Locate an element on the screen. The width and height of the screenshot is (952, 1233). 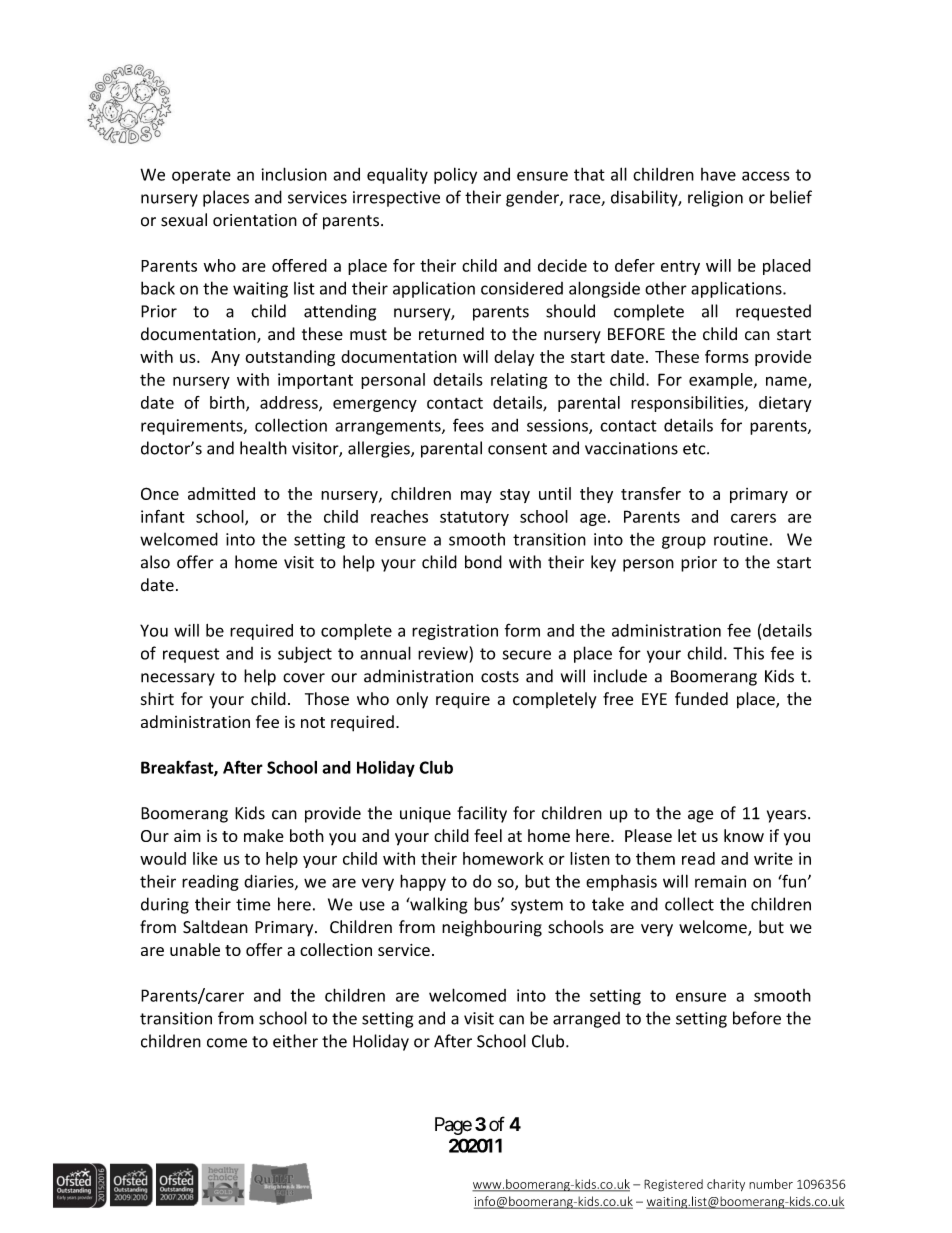
policy is located at coordinates (455, 175).
